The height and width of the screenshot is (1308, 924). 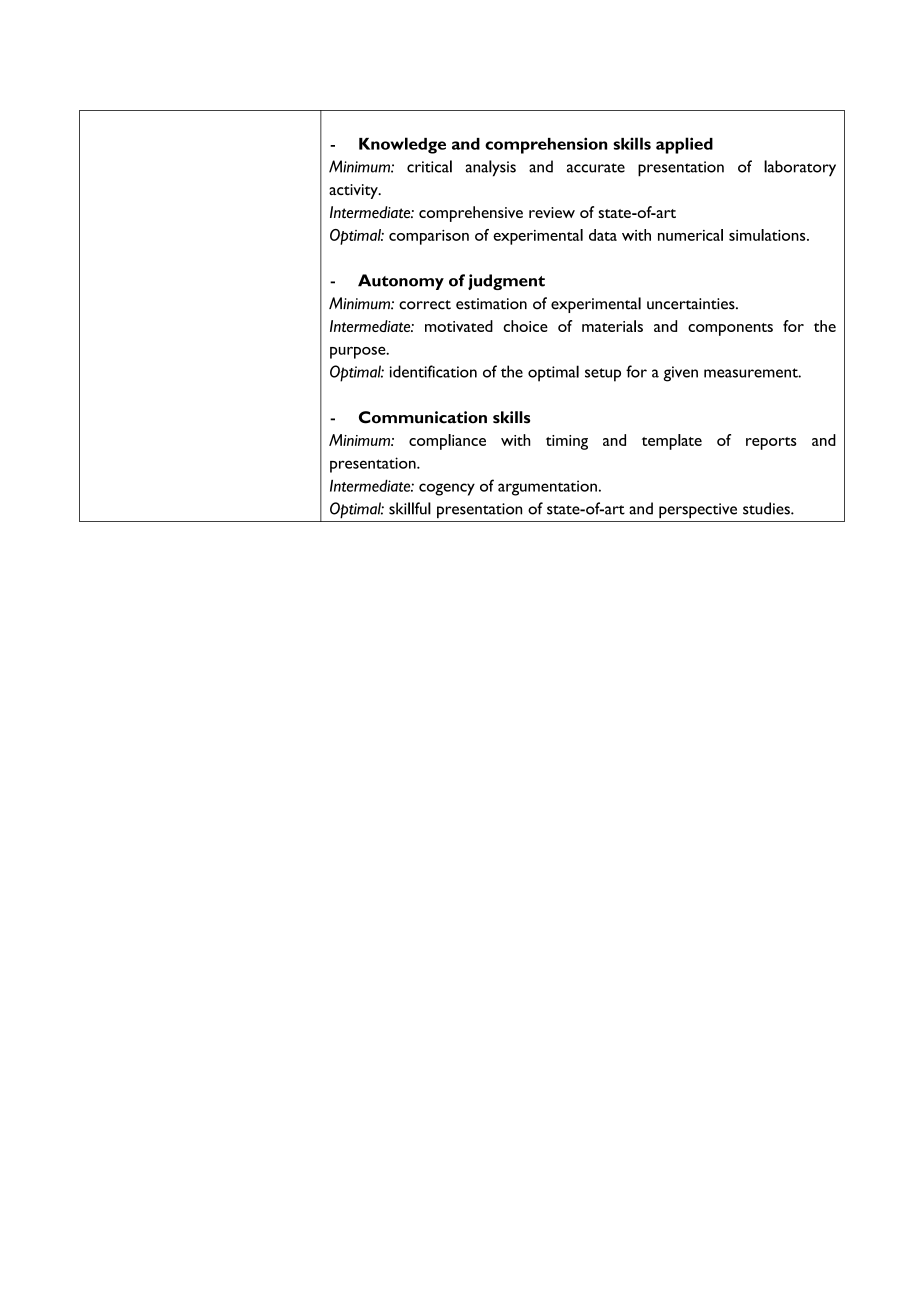 I want to click on laboratory, so click(x=800, y=168).
